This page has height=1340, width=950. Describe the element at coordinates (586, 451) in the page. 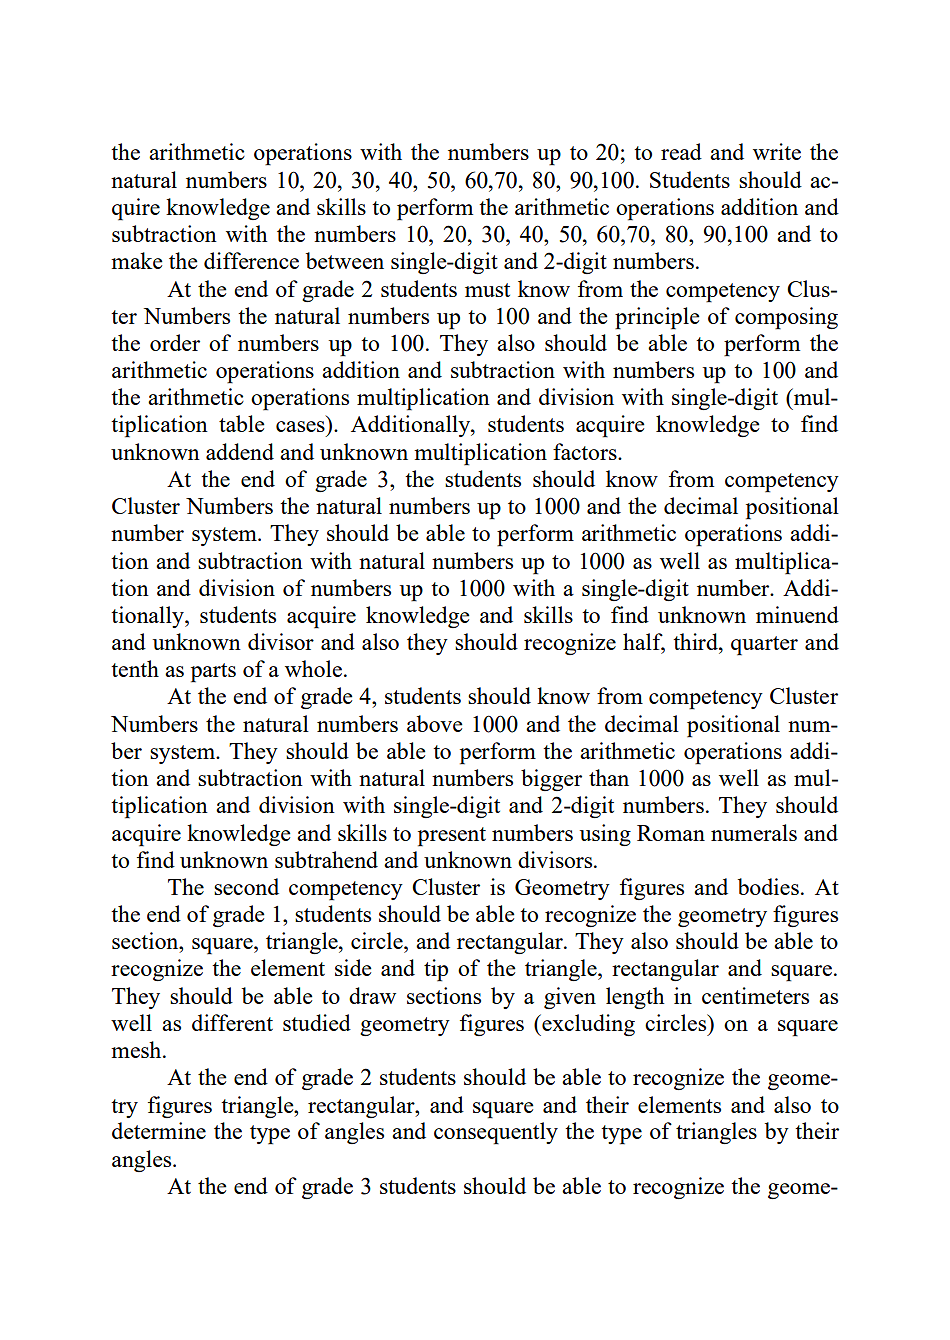

I see `factors` at that location.
